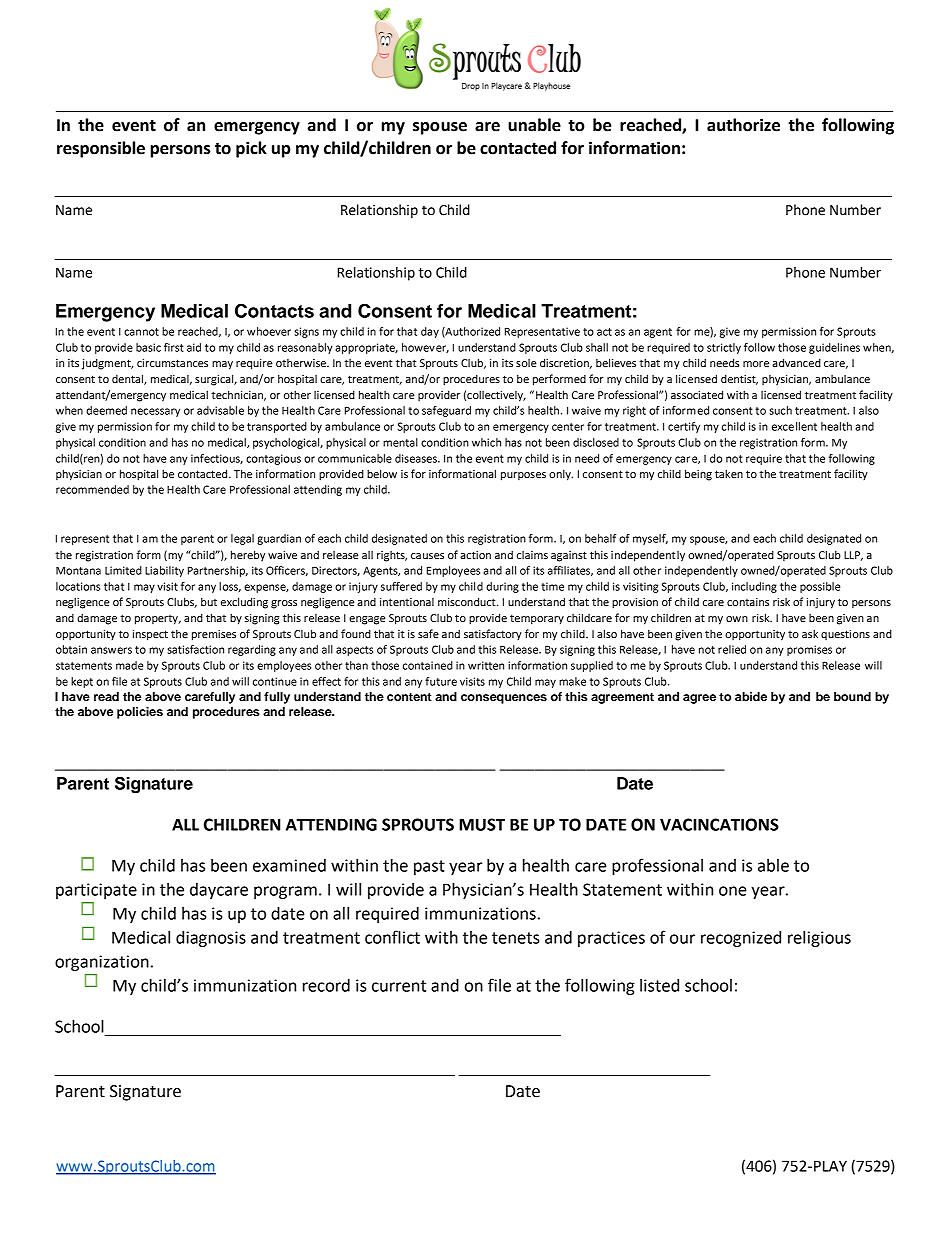 The image size is (952, 1233). What do you see at coordinates (427, 556) in the screenshot?
I see `causes` at bounding box center [427, 556].
